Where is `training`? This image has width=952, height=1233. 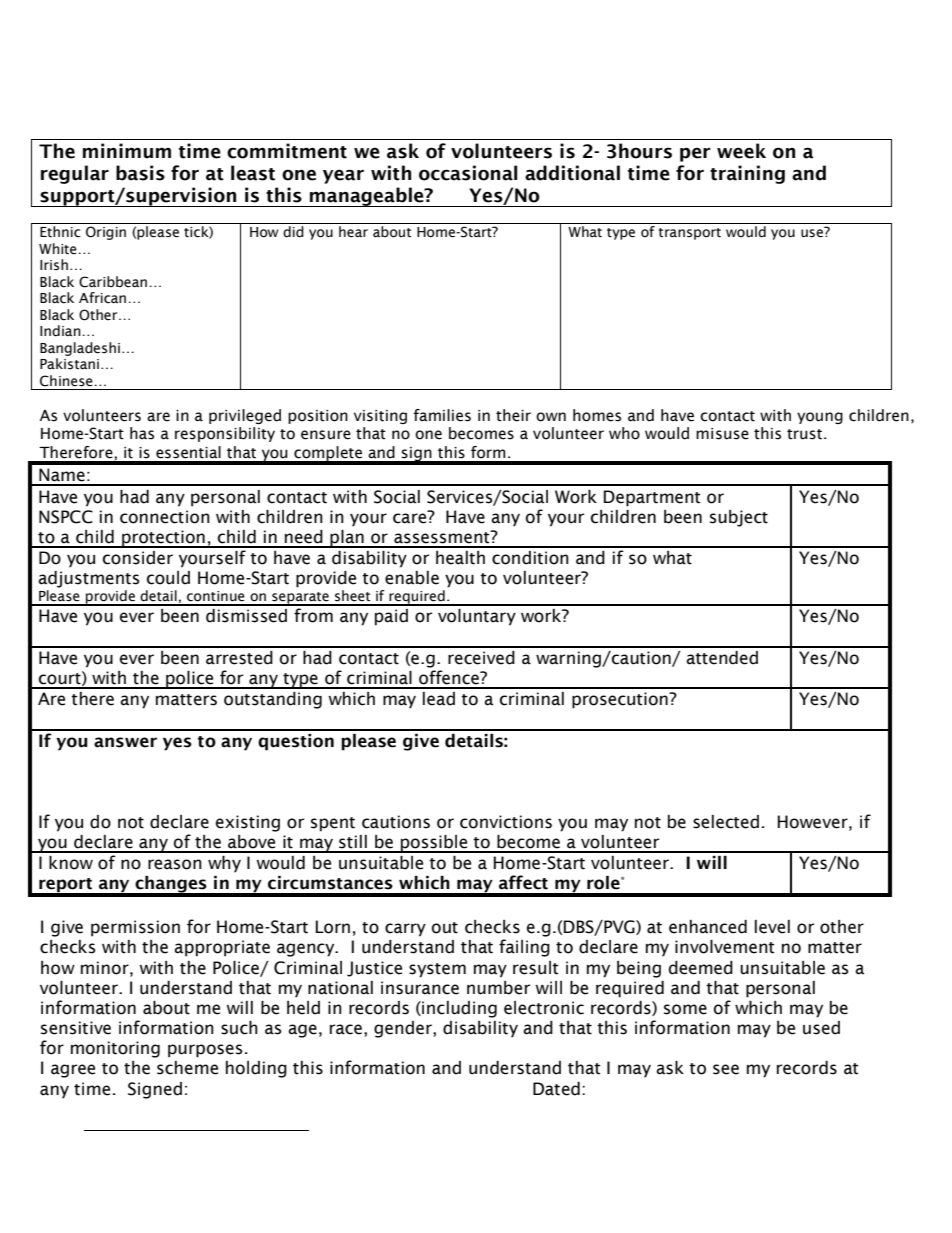 training is located at coordinates (747, 174).
